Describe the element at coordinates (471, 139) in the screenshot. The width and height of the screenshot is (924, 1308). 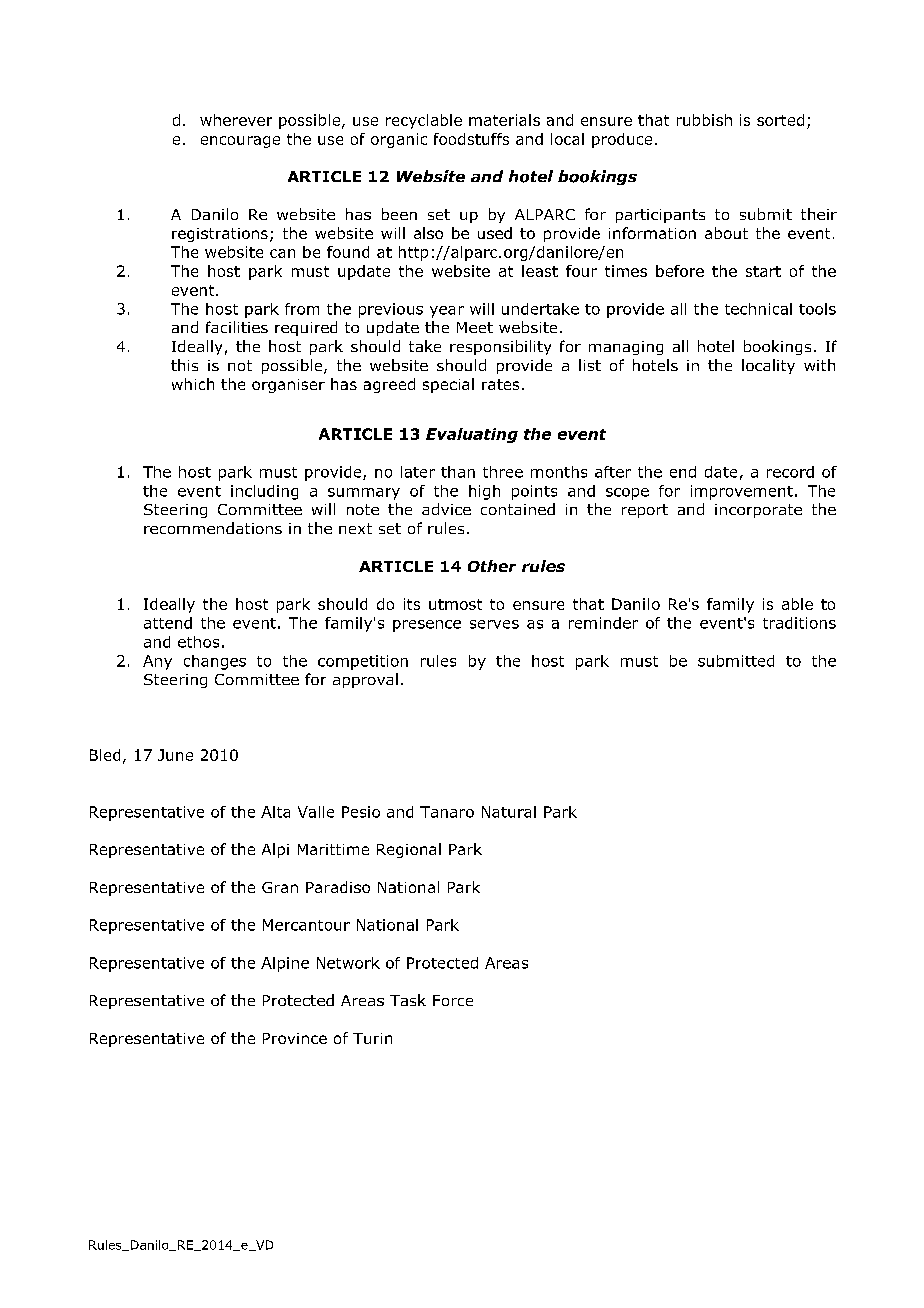
I see `foodstuffs` at that location.
